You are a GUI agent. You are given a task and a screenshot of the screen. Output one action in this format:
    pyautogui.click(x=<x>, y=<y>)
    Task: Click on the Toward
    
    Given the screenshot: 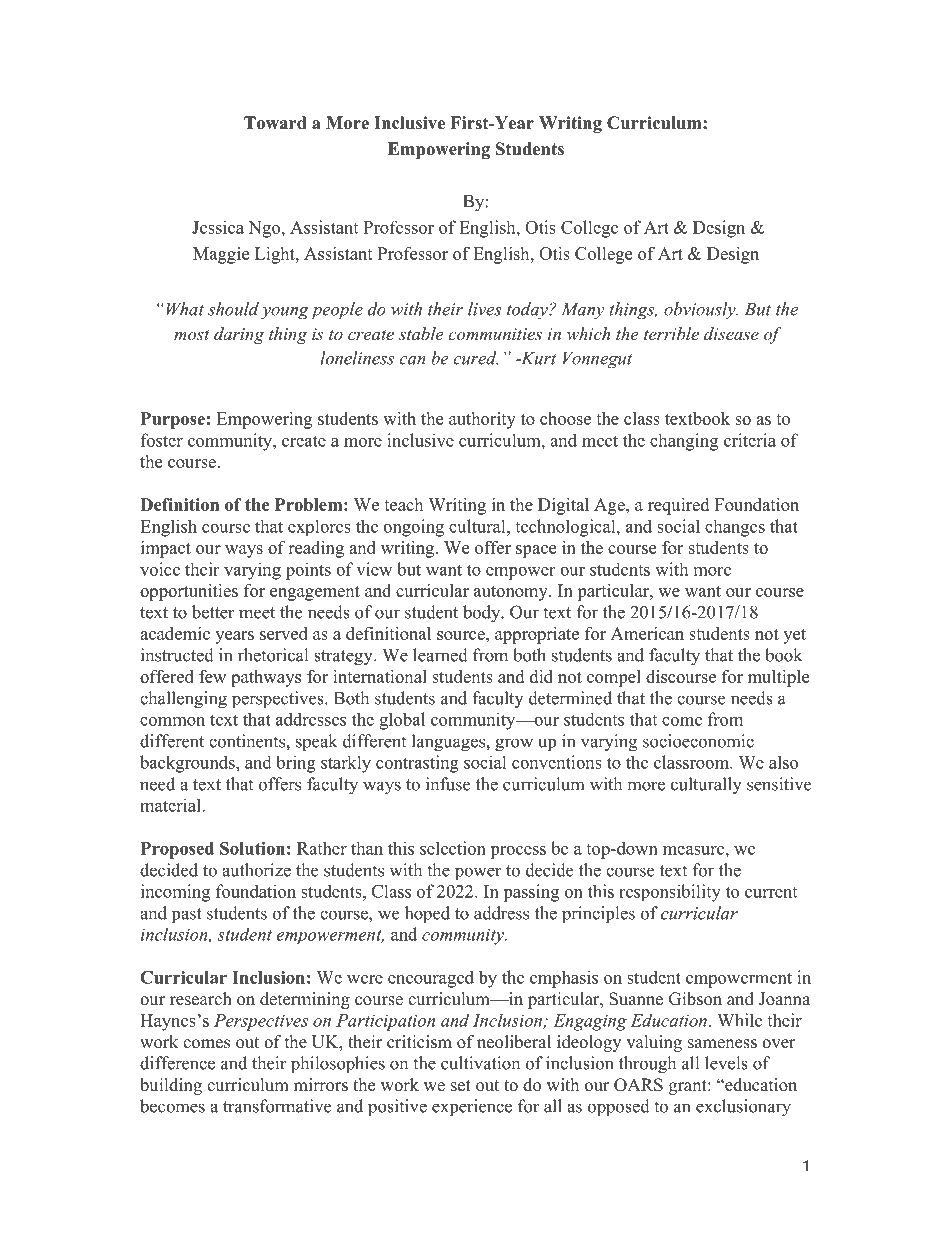 What is the action you would take?
    pyautogui.click(x=275, y=123)
